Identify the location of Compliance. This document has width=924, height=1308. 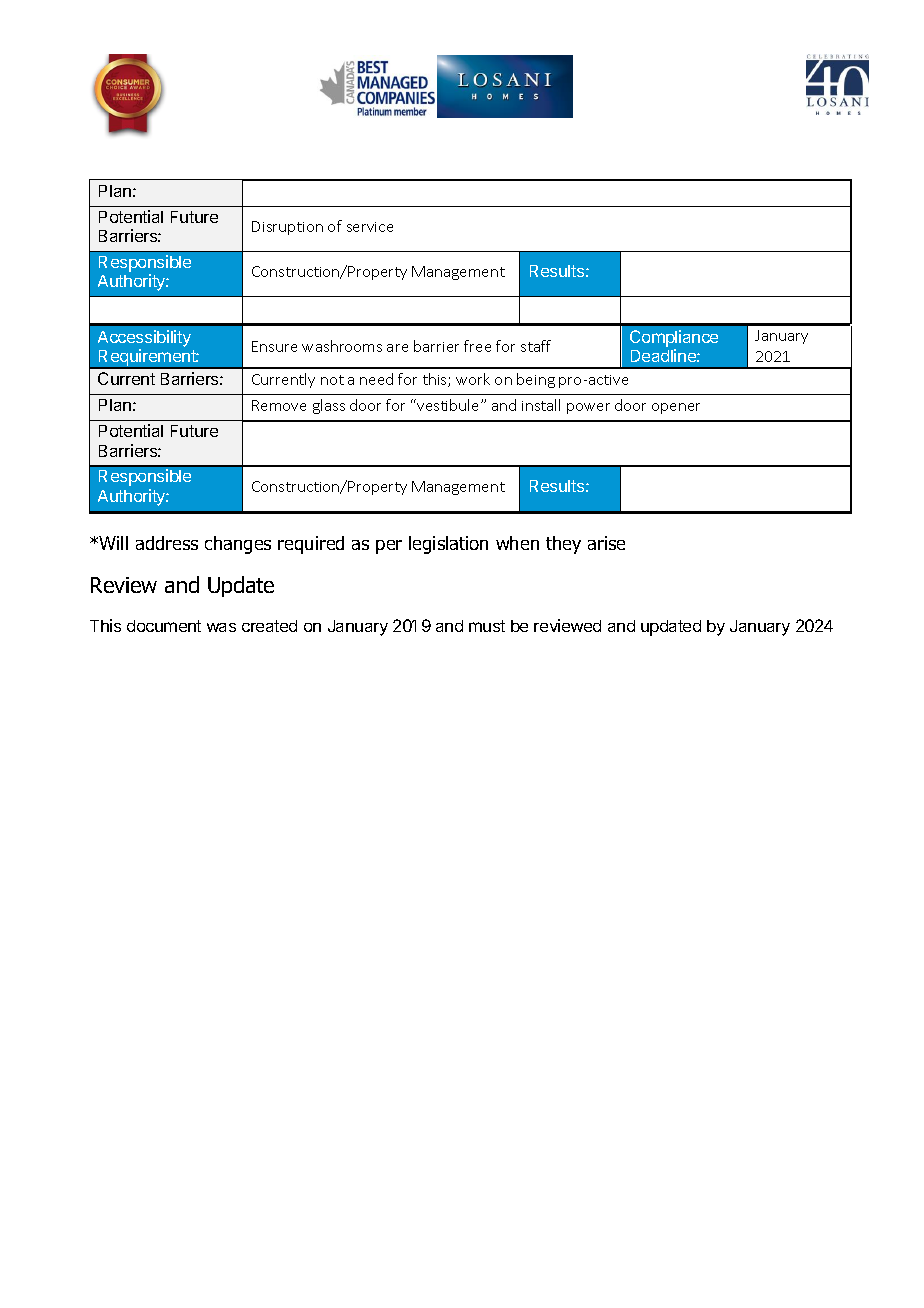
(674, 338).
